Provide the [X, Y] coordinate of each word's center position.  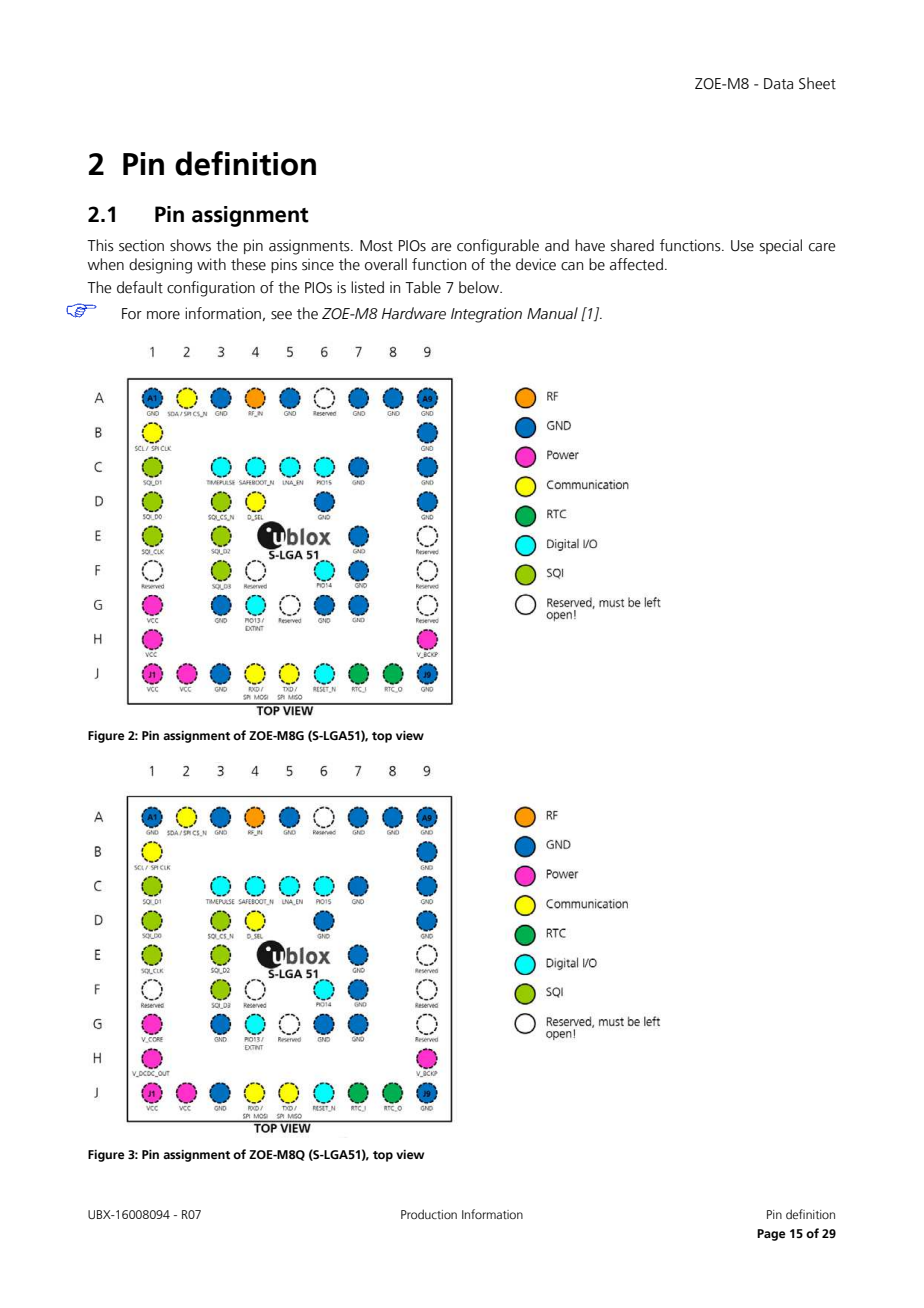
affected [636, 264]
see [281, 315]
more [163, 315]
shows [190, 245]
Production [429, 1214]
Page [771, 1235]
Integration [486, 315]
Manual [552, 313]
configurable [498, 247]
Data [778, 84]
